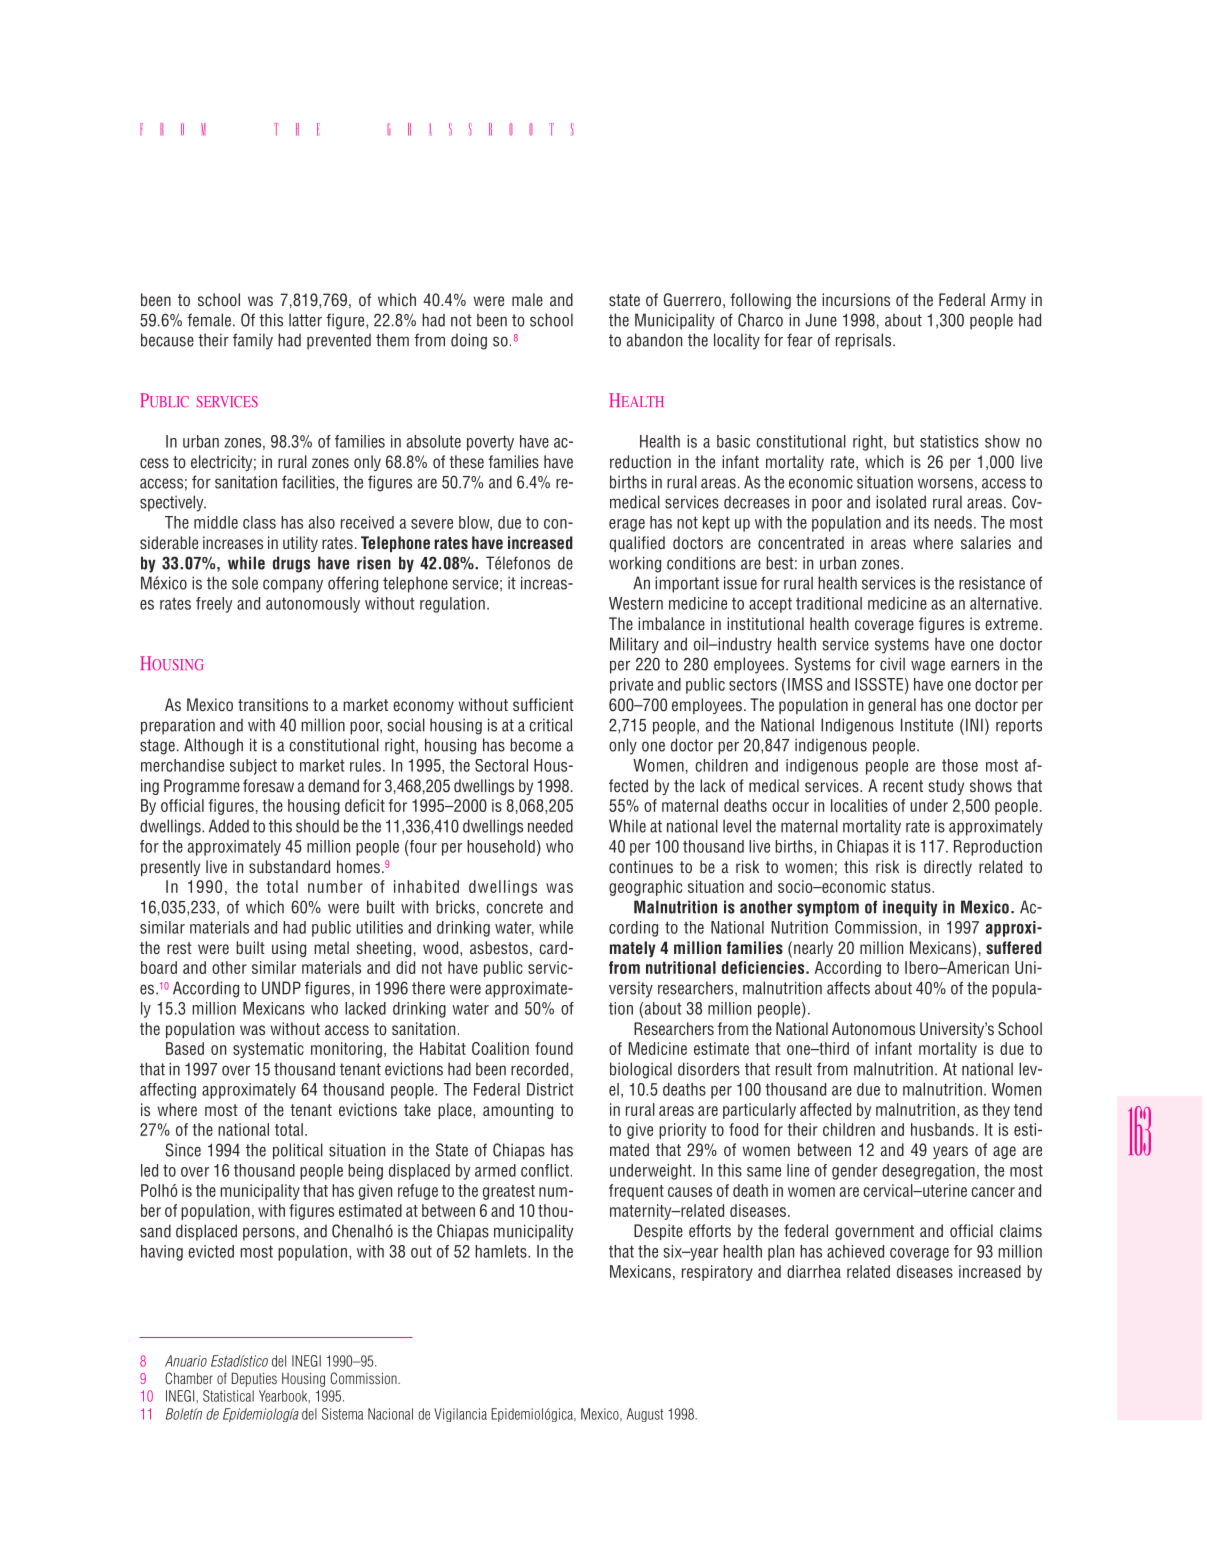 This page has width=1207, height=1563. What do you see at coordinates (948, 868) in the page?
I see `directly` at bounding box center [948, 868].
